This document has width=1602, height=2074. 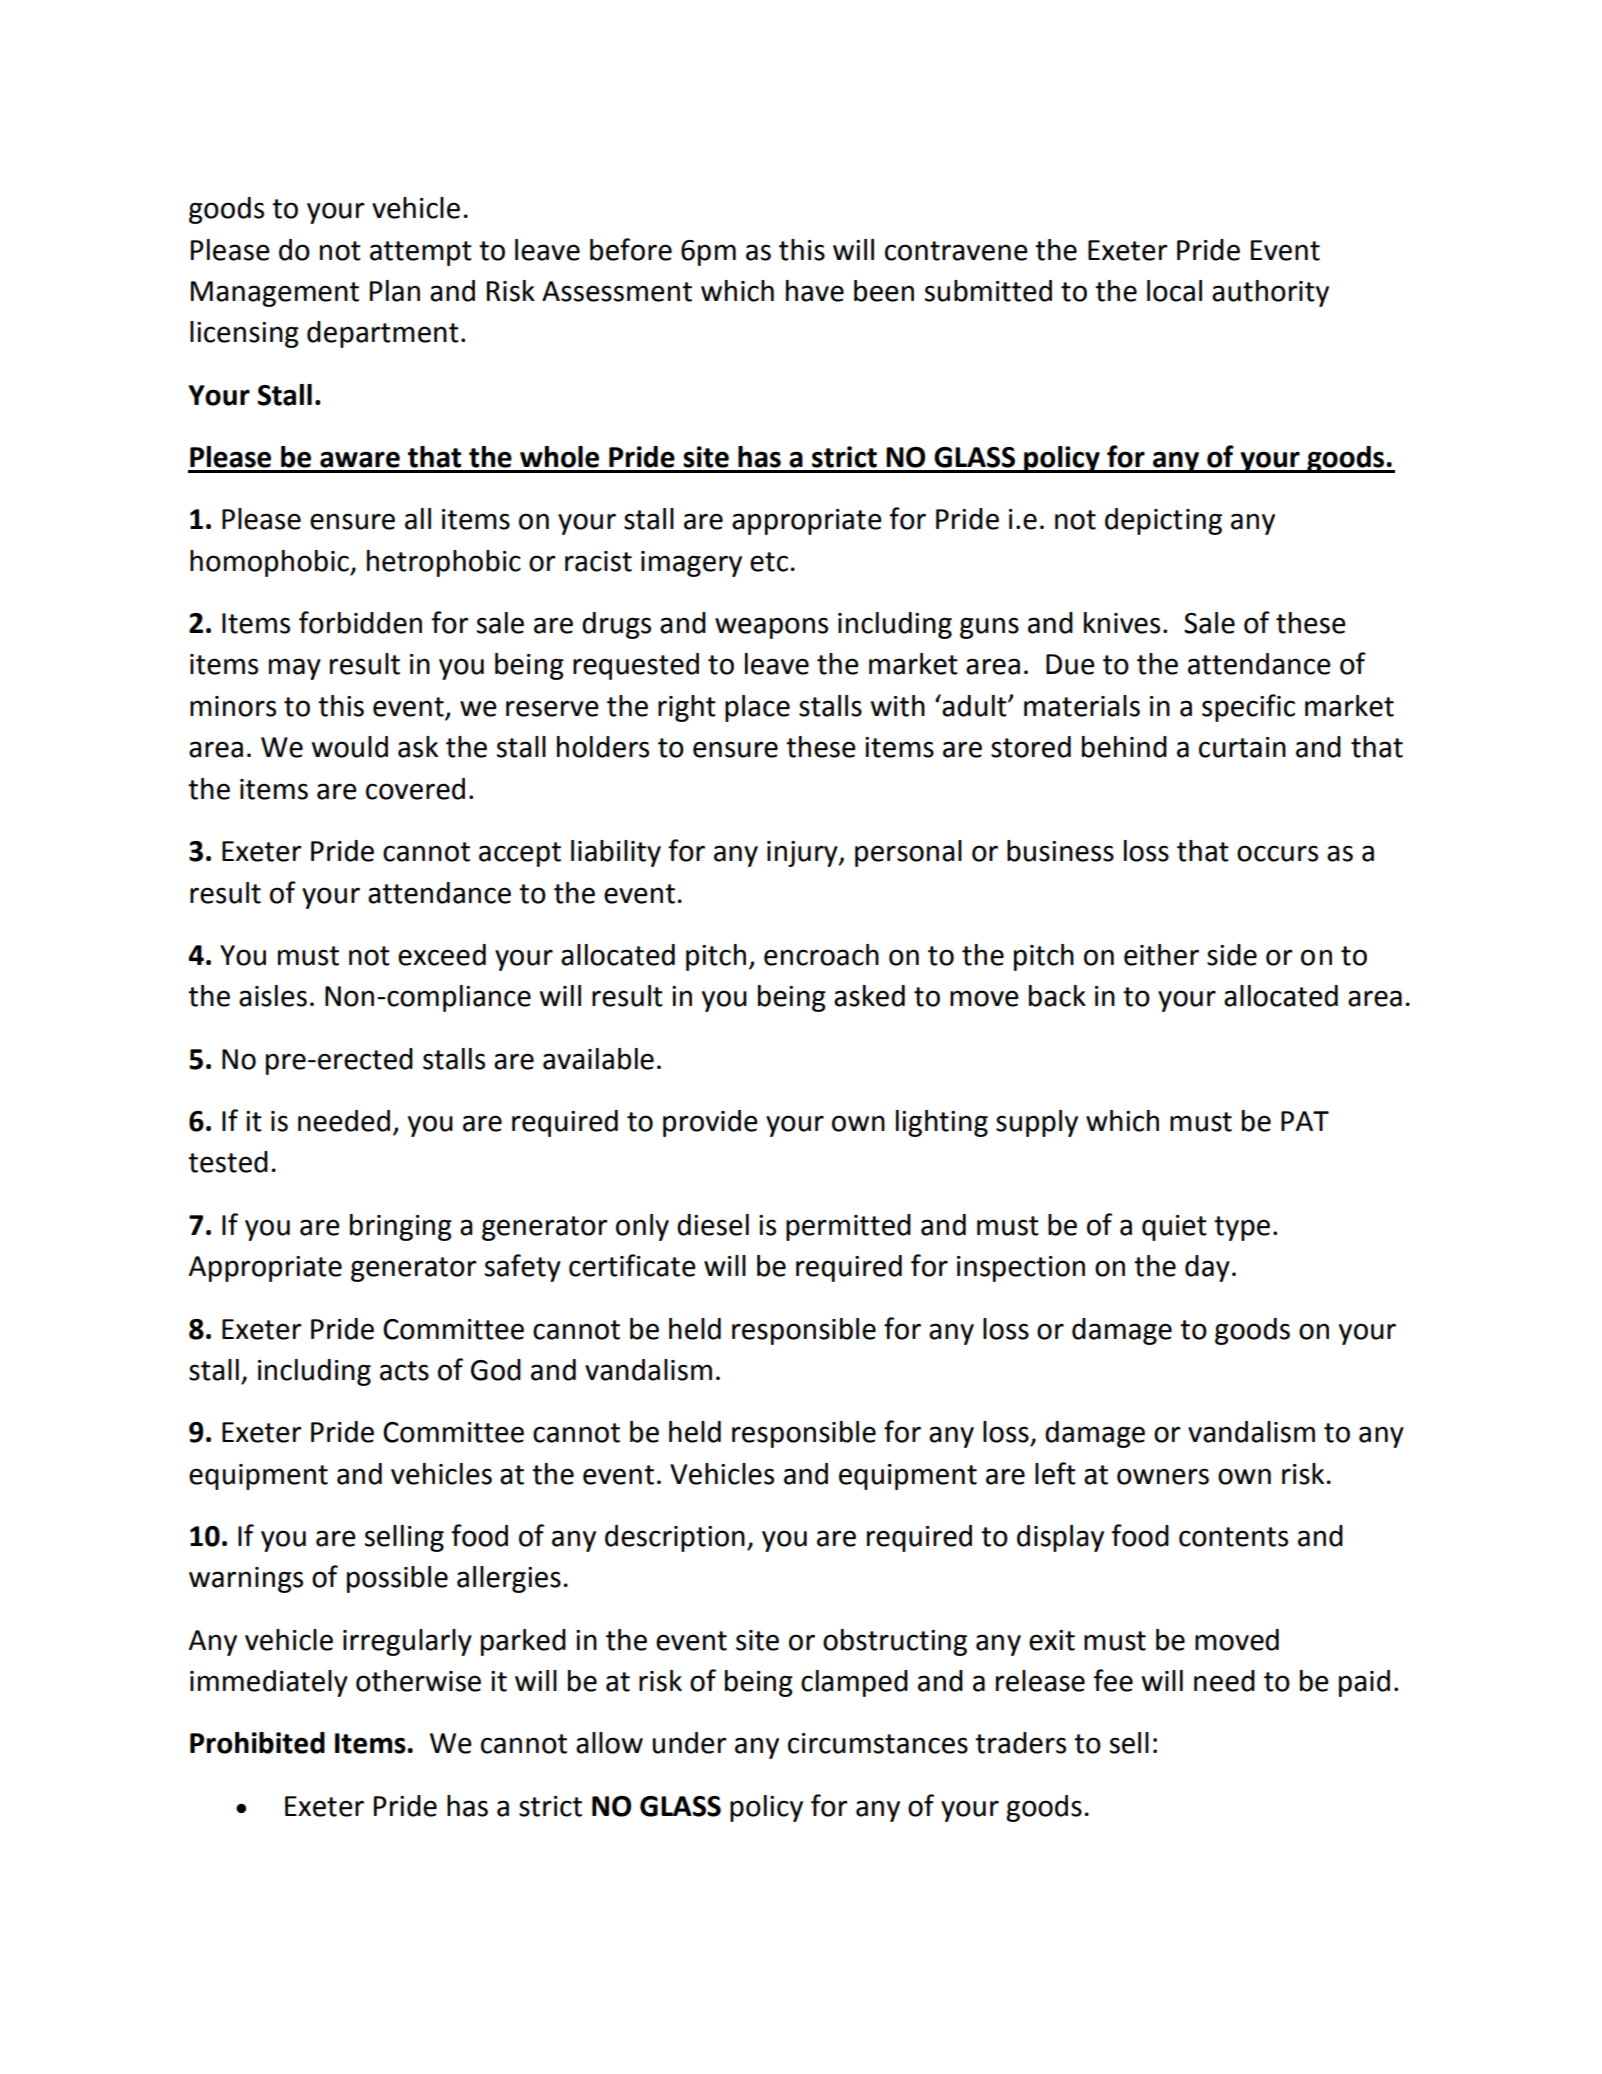 I want to click on PAT, so click(x=1305, y=1121).
